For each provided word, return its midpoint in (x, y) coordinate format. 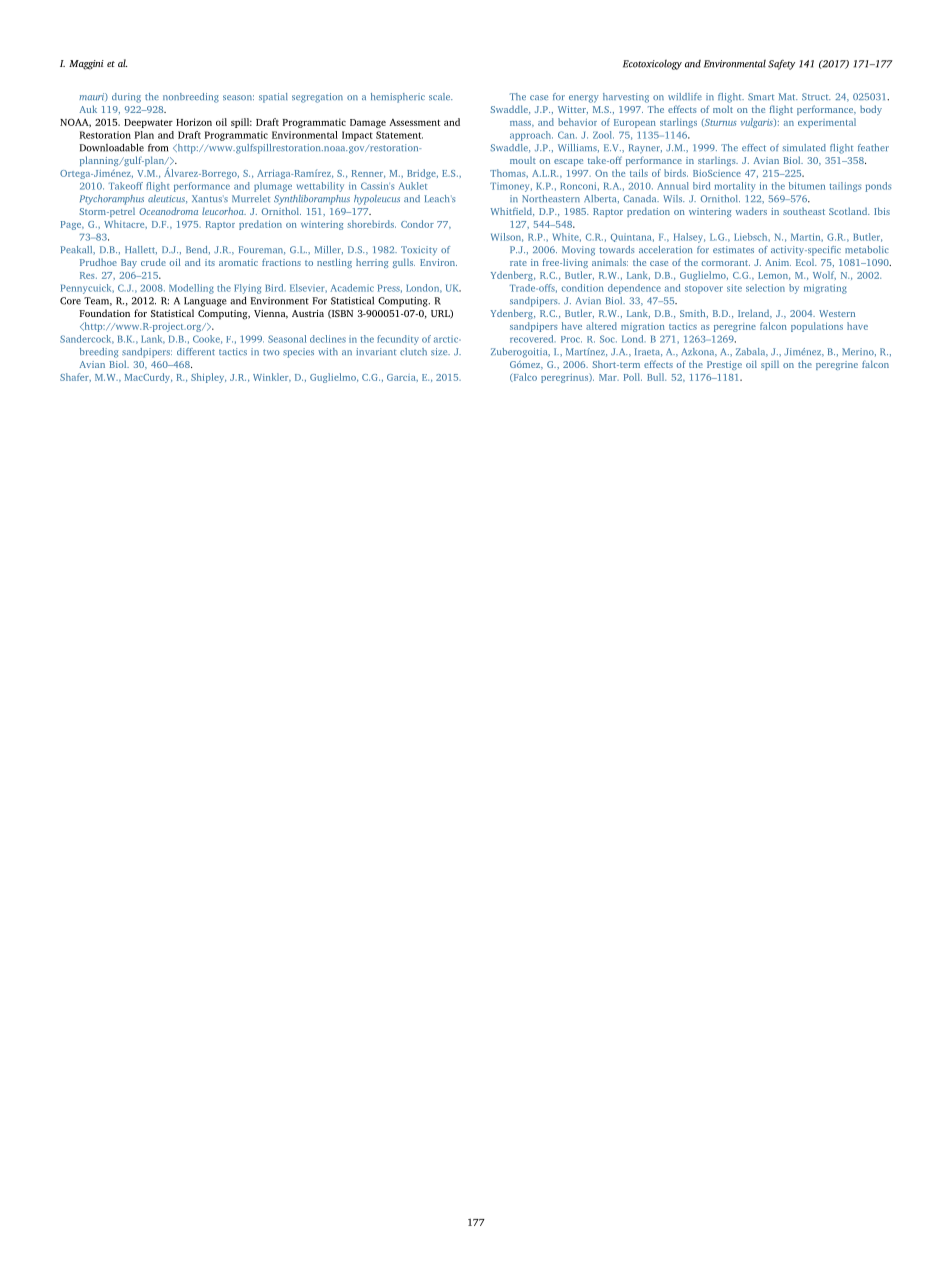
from (158, 148)
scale (440, 96)
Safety (781, 65)
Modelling (191, 289)
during (126, 98)
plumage (273, 187)
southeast (804, 211)
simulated (804, 147)
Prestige (724, 365)
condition (583, 288)
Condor (417, 224)
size (440, 351)
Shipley (208, 378)
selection (765, 288)
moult (523, 160)
